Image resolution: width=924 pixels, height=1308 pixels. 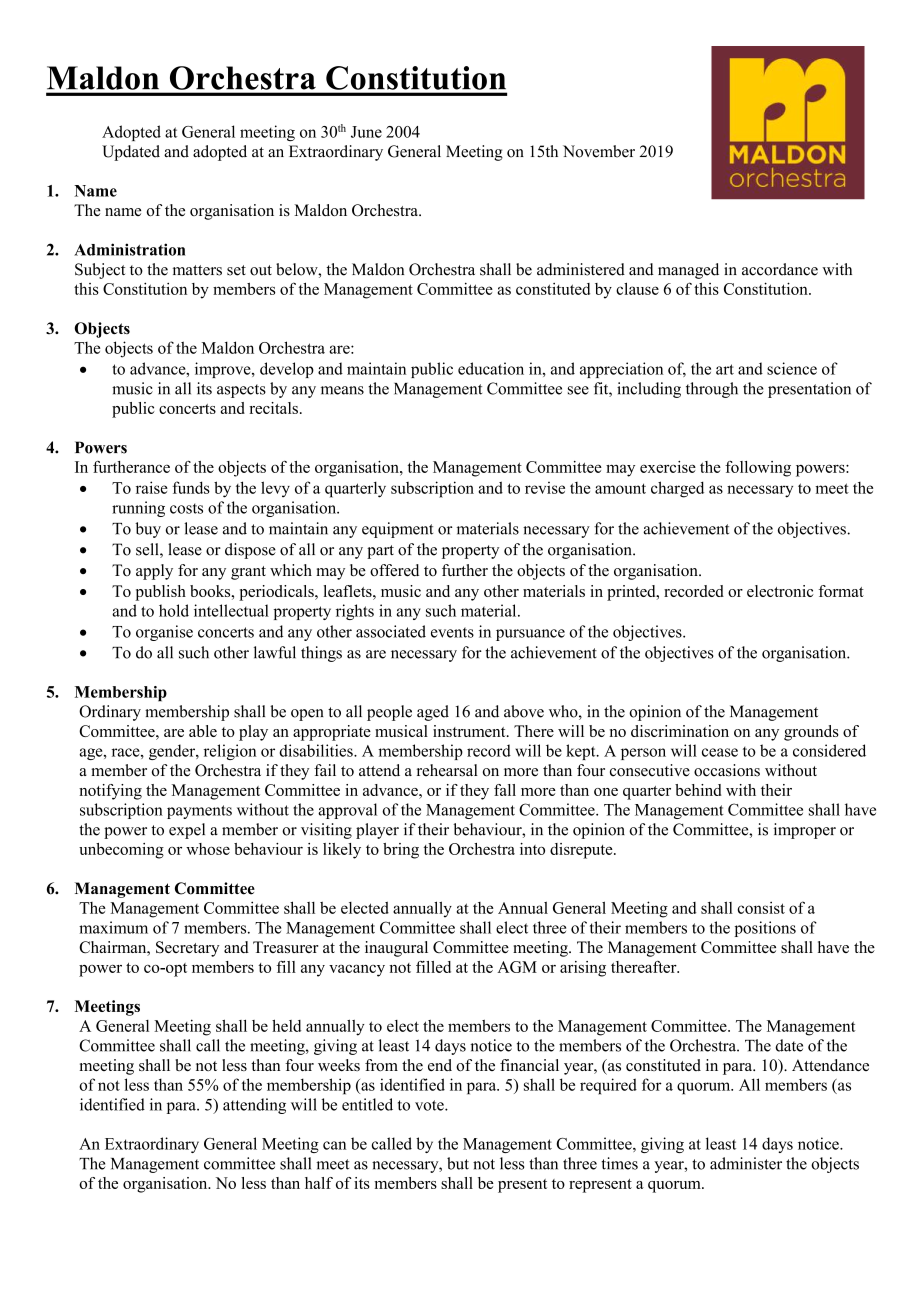 I want to click on consist, so click(x=761, y=907).
